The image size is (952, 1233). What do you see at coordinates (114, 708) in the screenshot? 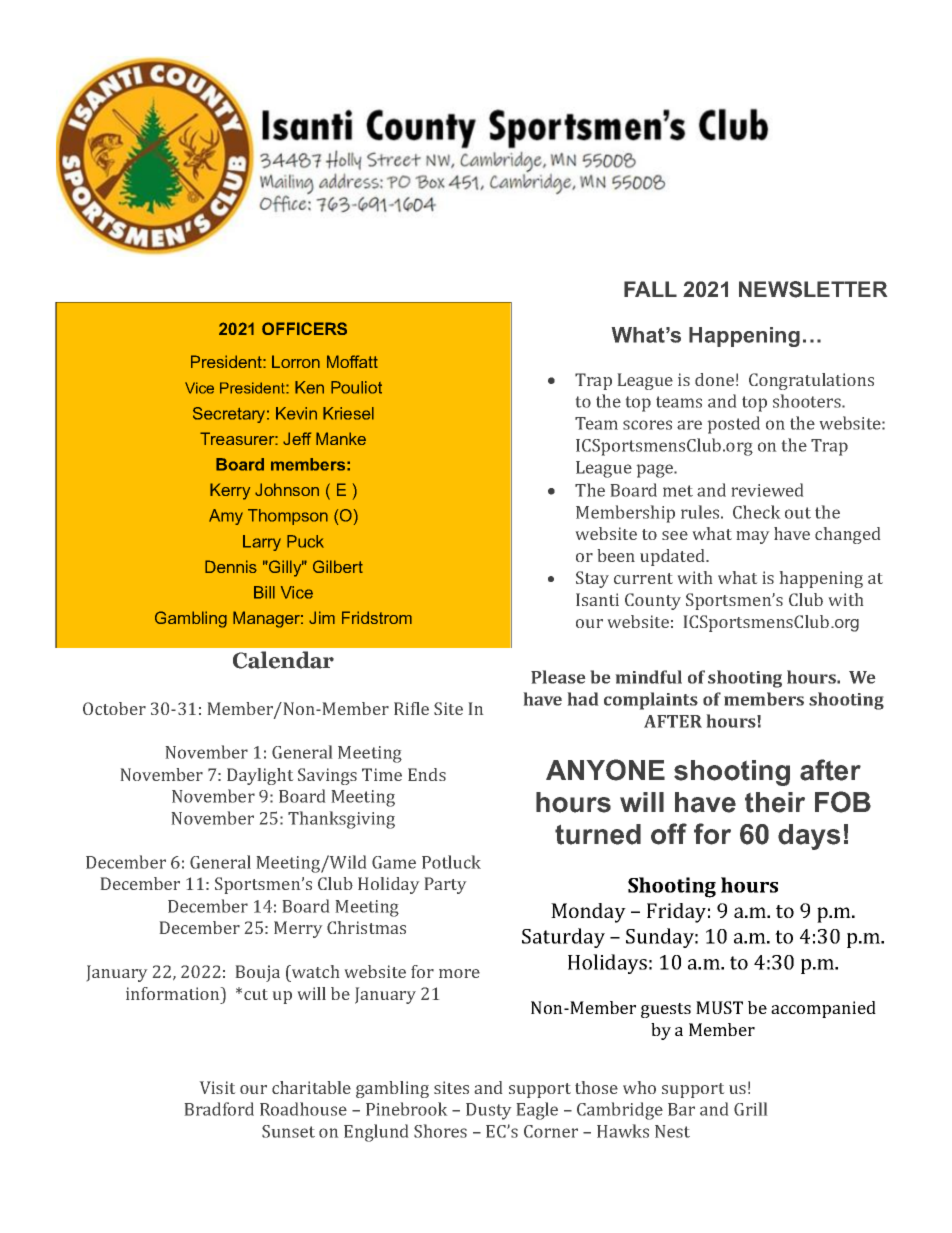
I see `October` at bounding box center [114, 708].
